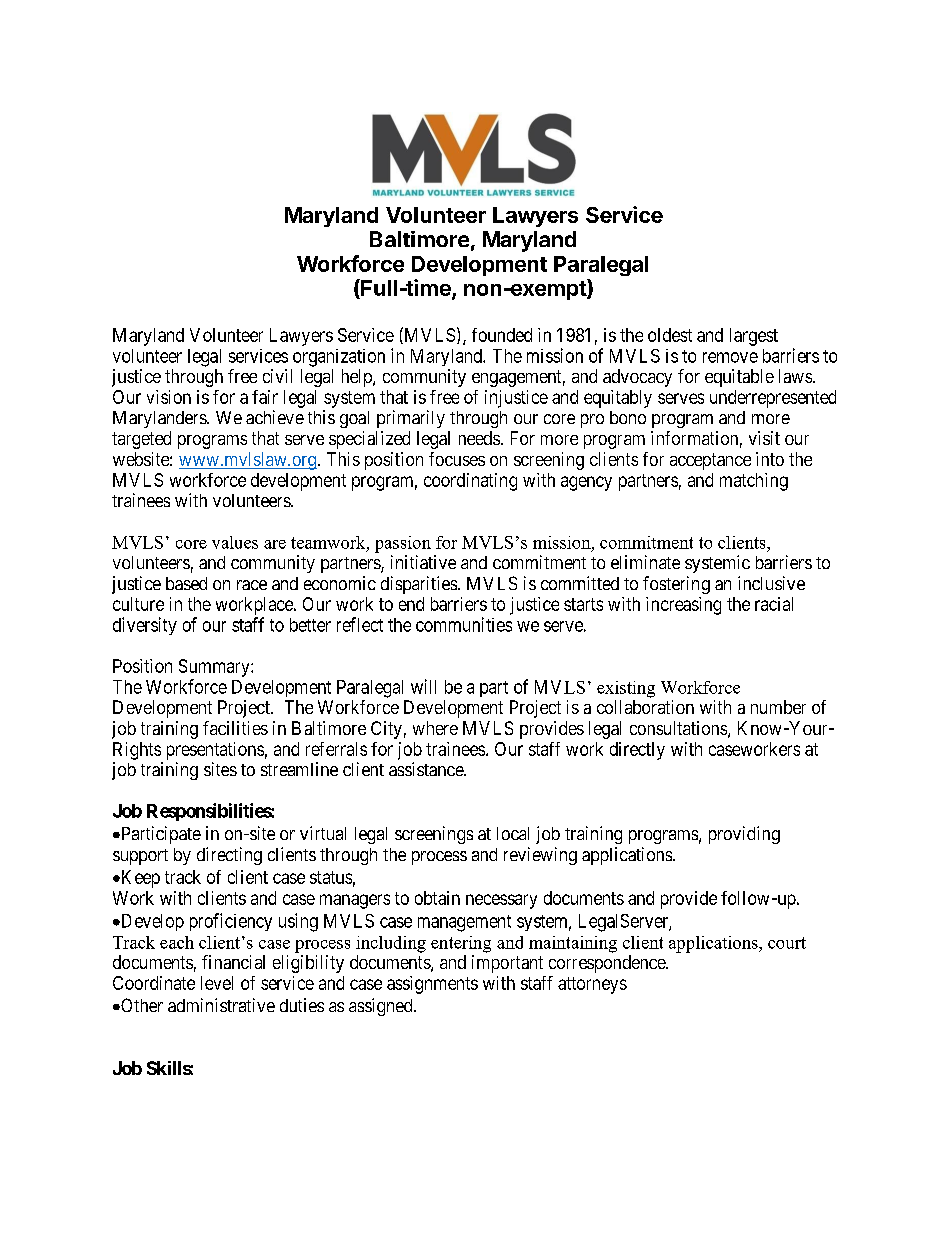 The height and width of the image is (1233, 952). Describe the element at coordinates (427, 769) in the image. I see `assistance` at that location.
